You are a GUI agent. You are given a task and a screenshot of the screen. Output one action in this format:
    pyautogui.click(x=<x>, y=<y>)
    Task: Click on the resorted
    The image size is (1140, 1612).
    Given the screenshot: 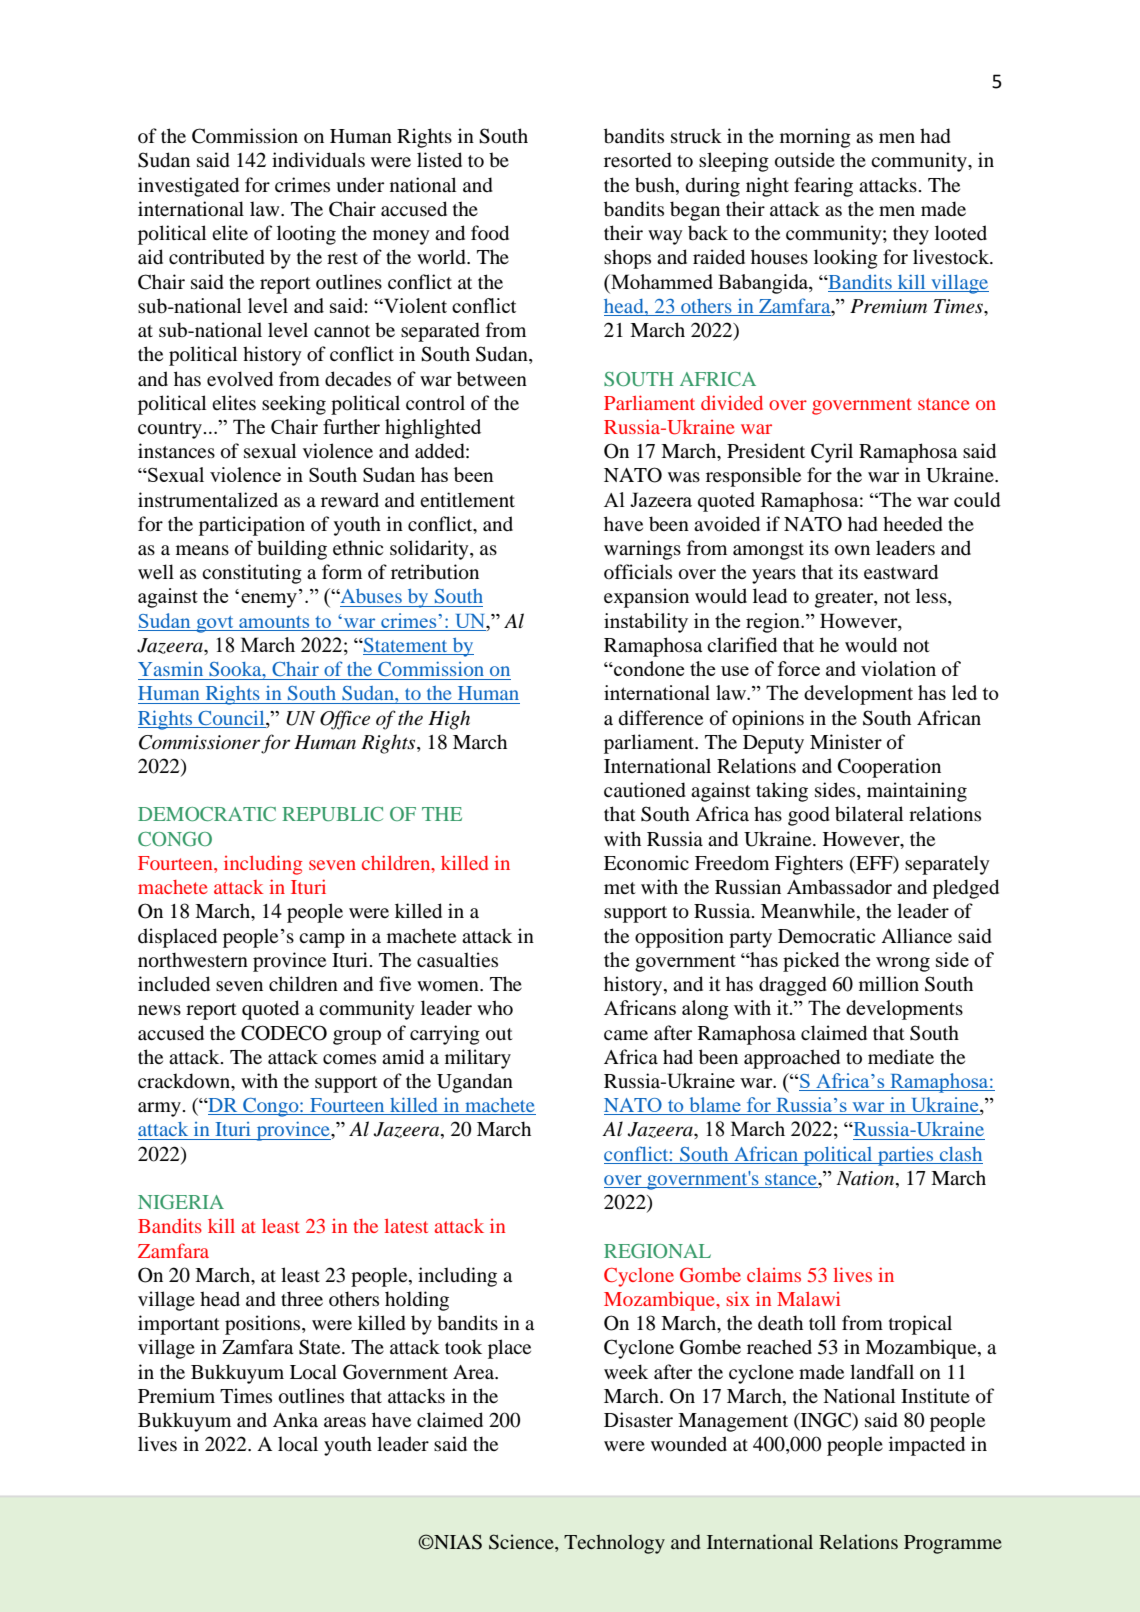 What is the action you would take?
    pyautogui.click(x=638, y=160)
